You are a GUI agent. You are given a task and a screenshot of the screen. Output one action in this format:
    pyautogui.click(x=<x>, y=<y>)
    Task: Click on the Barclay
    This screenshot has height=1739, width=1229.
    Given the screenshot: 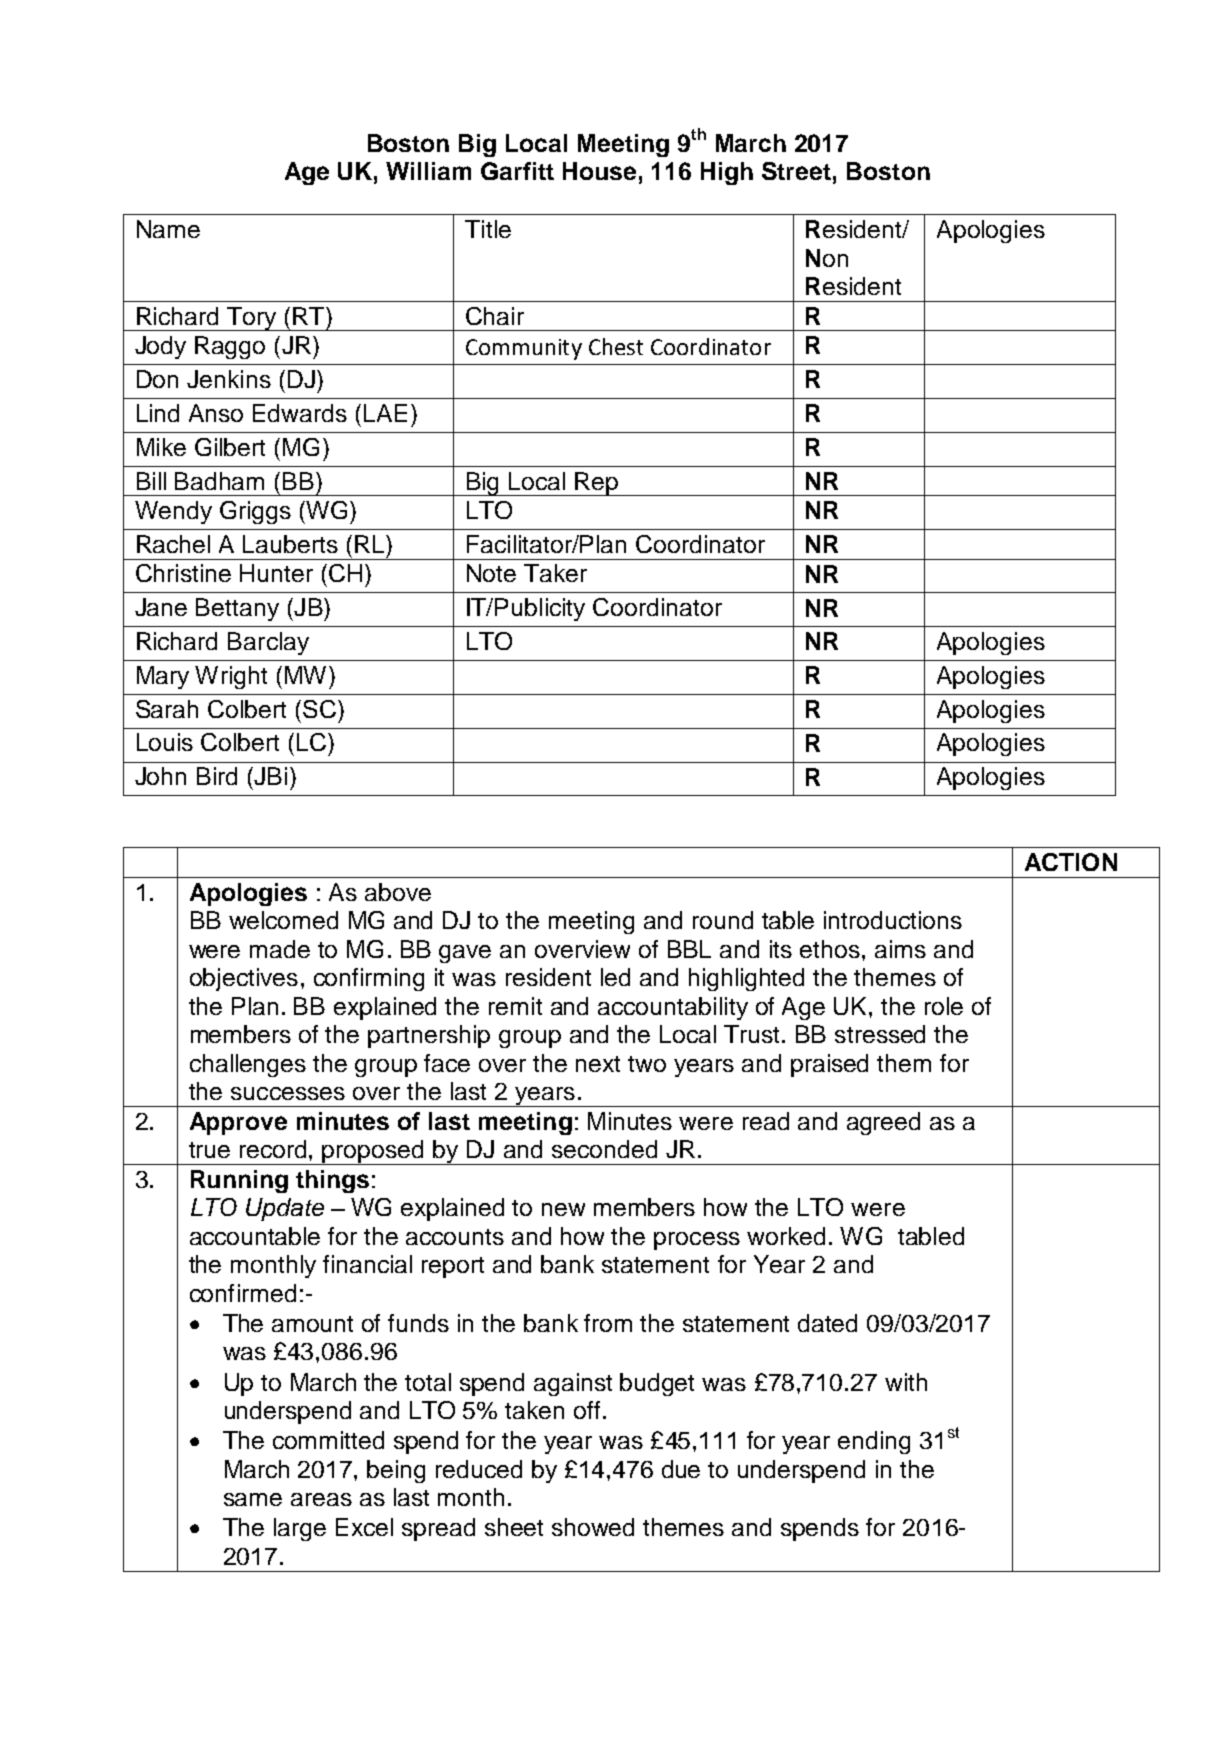 What is the action you would take?
    pyautogui.click(x=268, y=643)
